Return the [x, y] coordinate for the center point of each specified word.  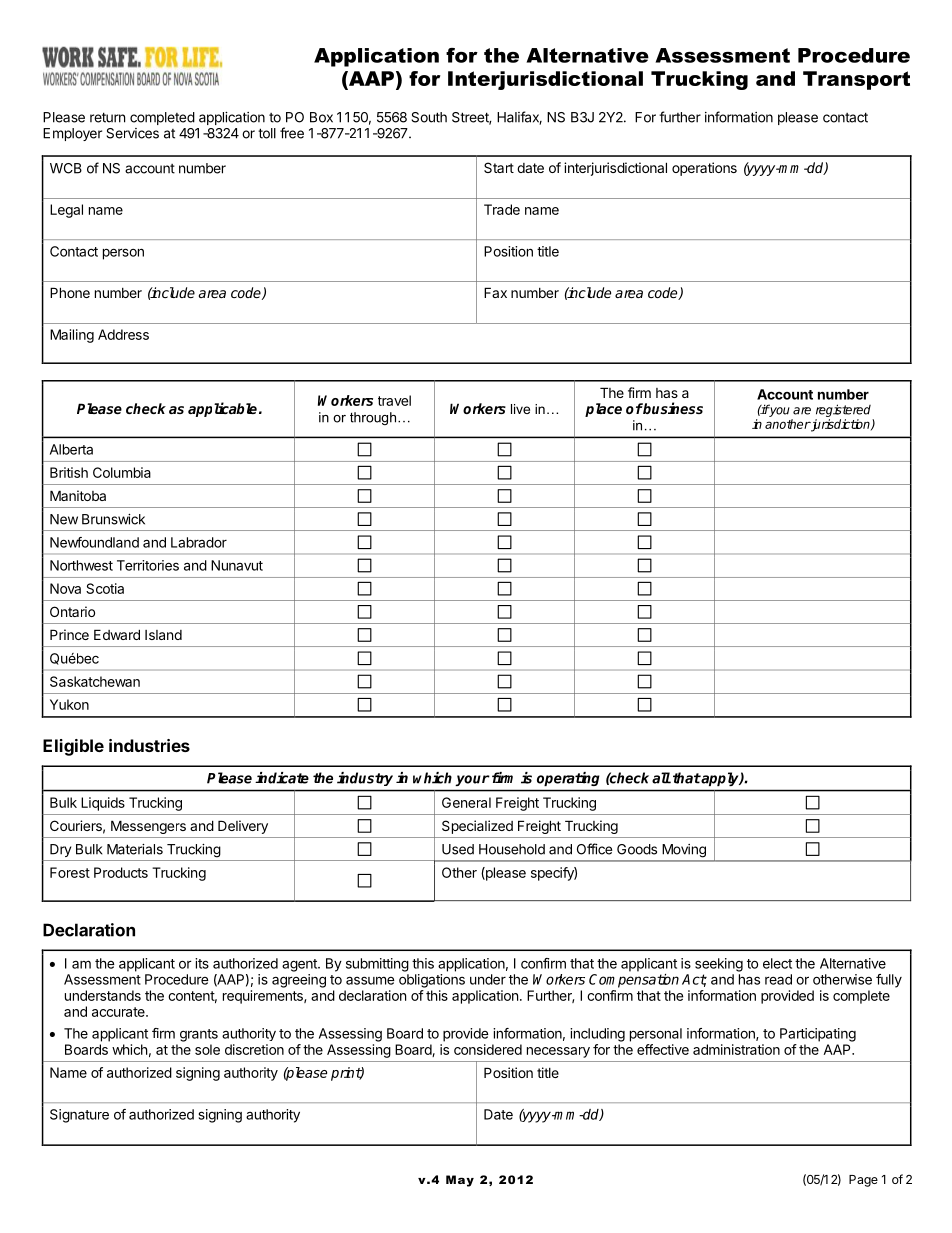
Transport [856, 80]
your [472, 780]
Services [132, 133]
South [429, 117]
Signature [79, 1116]
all [661, 778]
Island [163, 635]
